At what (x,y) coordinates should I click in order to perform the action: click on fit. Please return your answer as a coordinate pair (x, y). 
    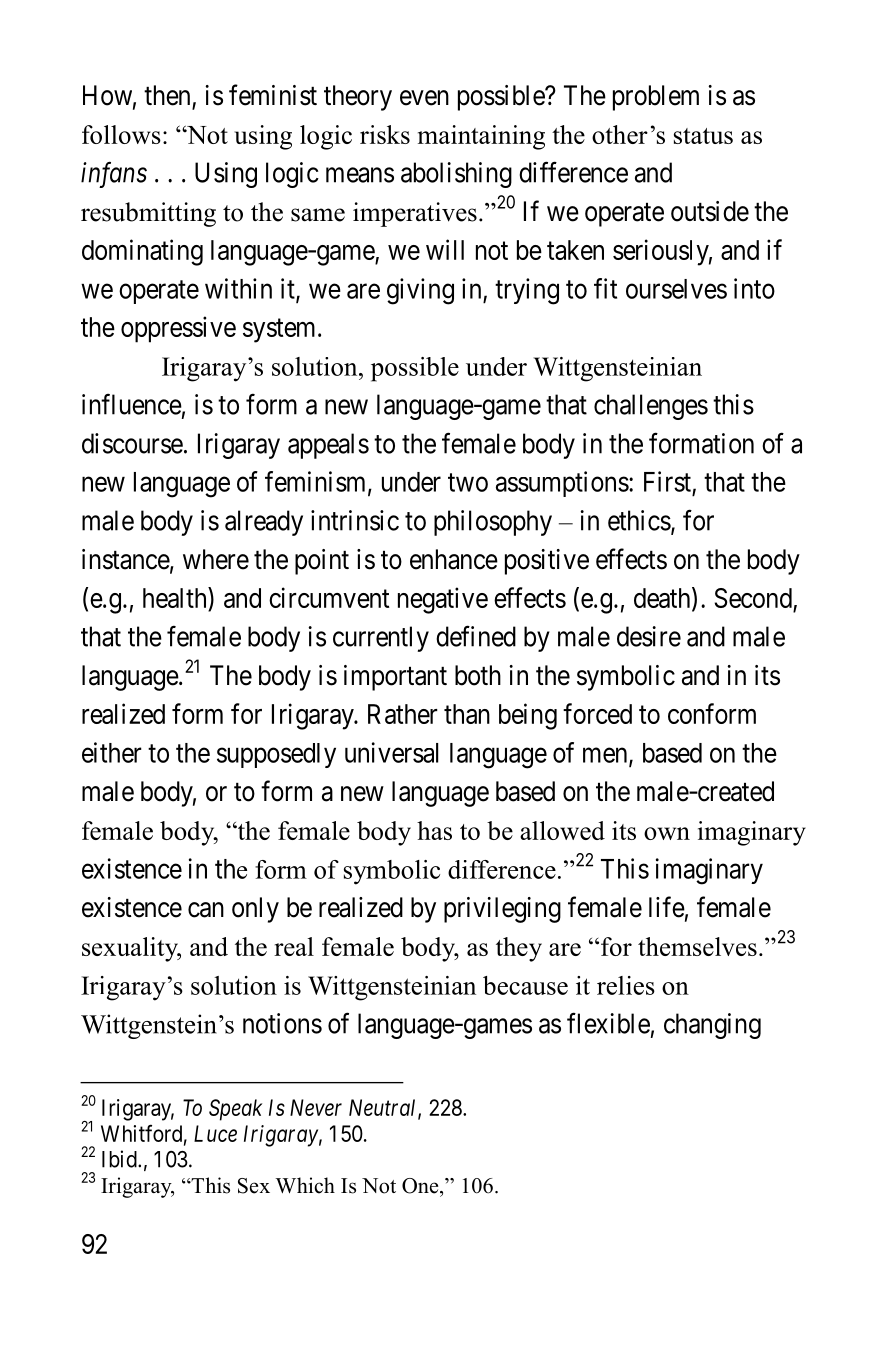
    Looking at the image, I should click on (605, 288).
